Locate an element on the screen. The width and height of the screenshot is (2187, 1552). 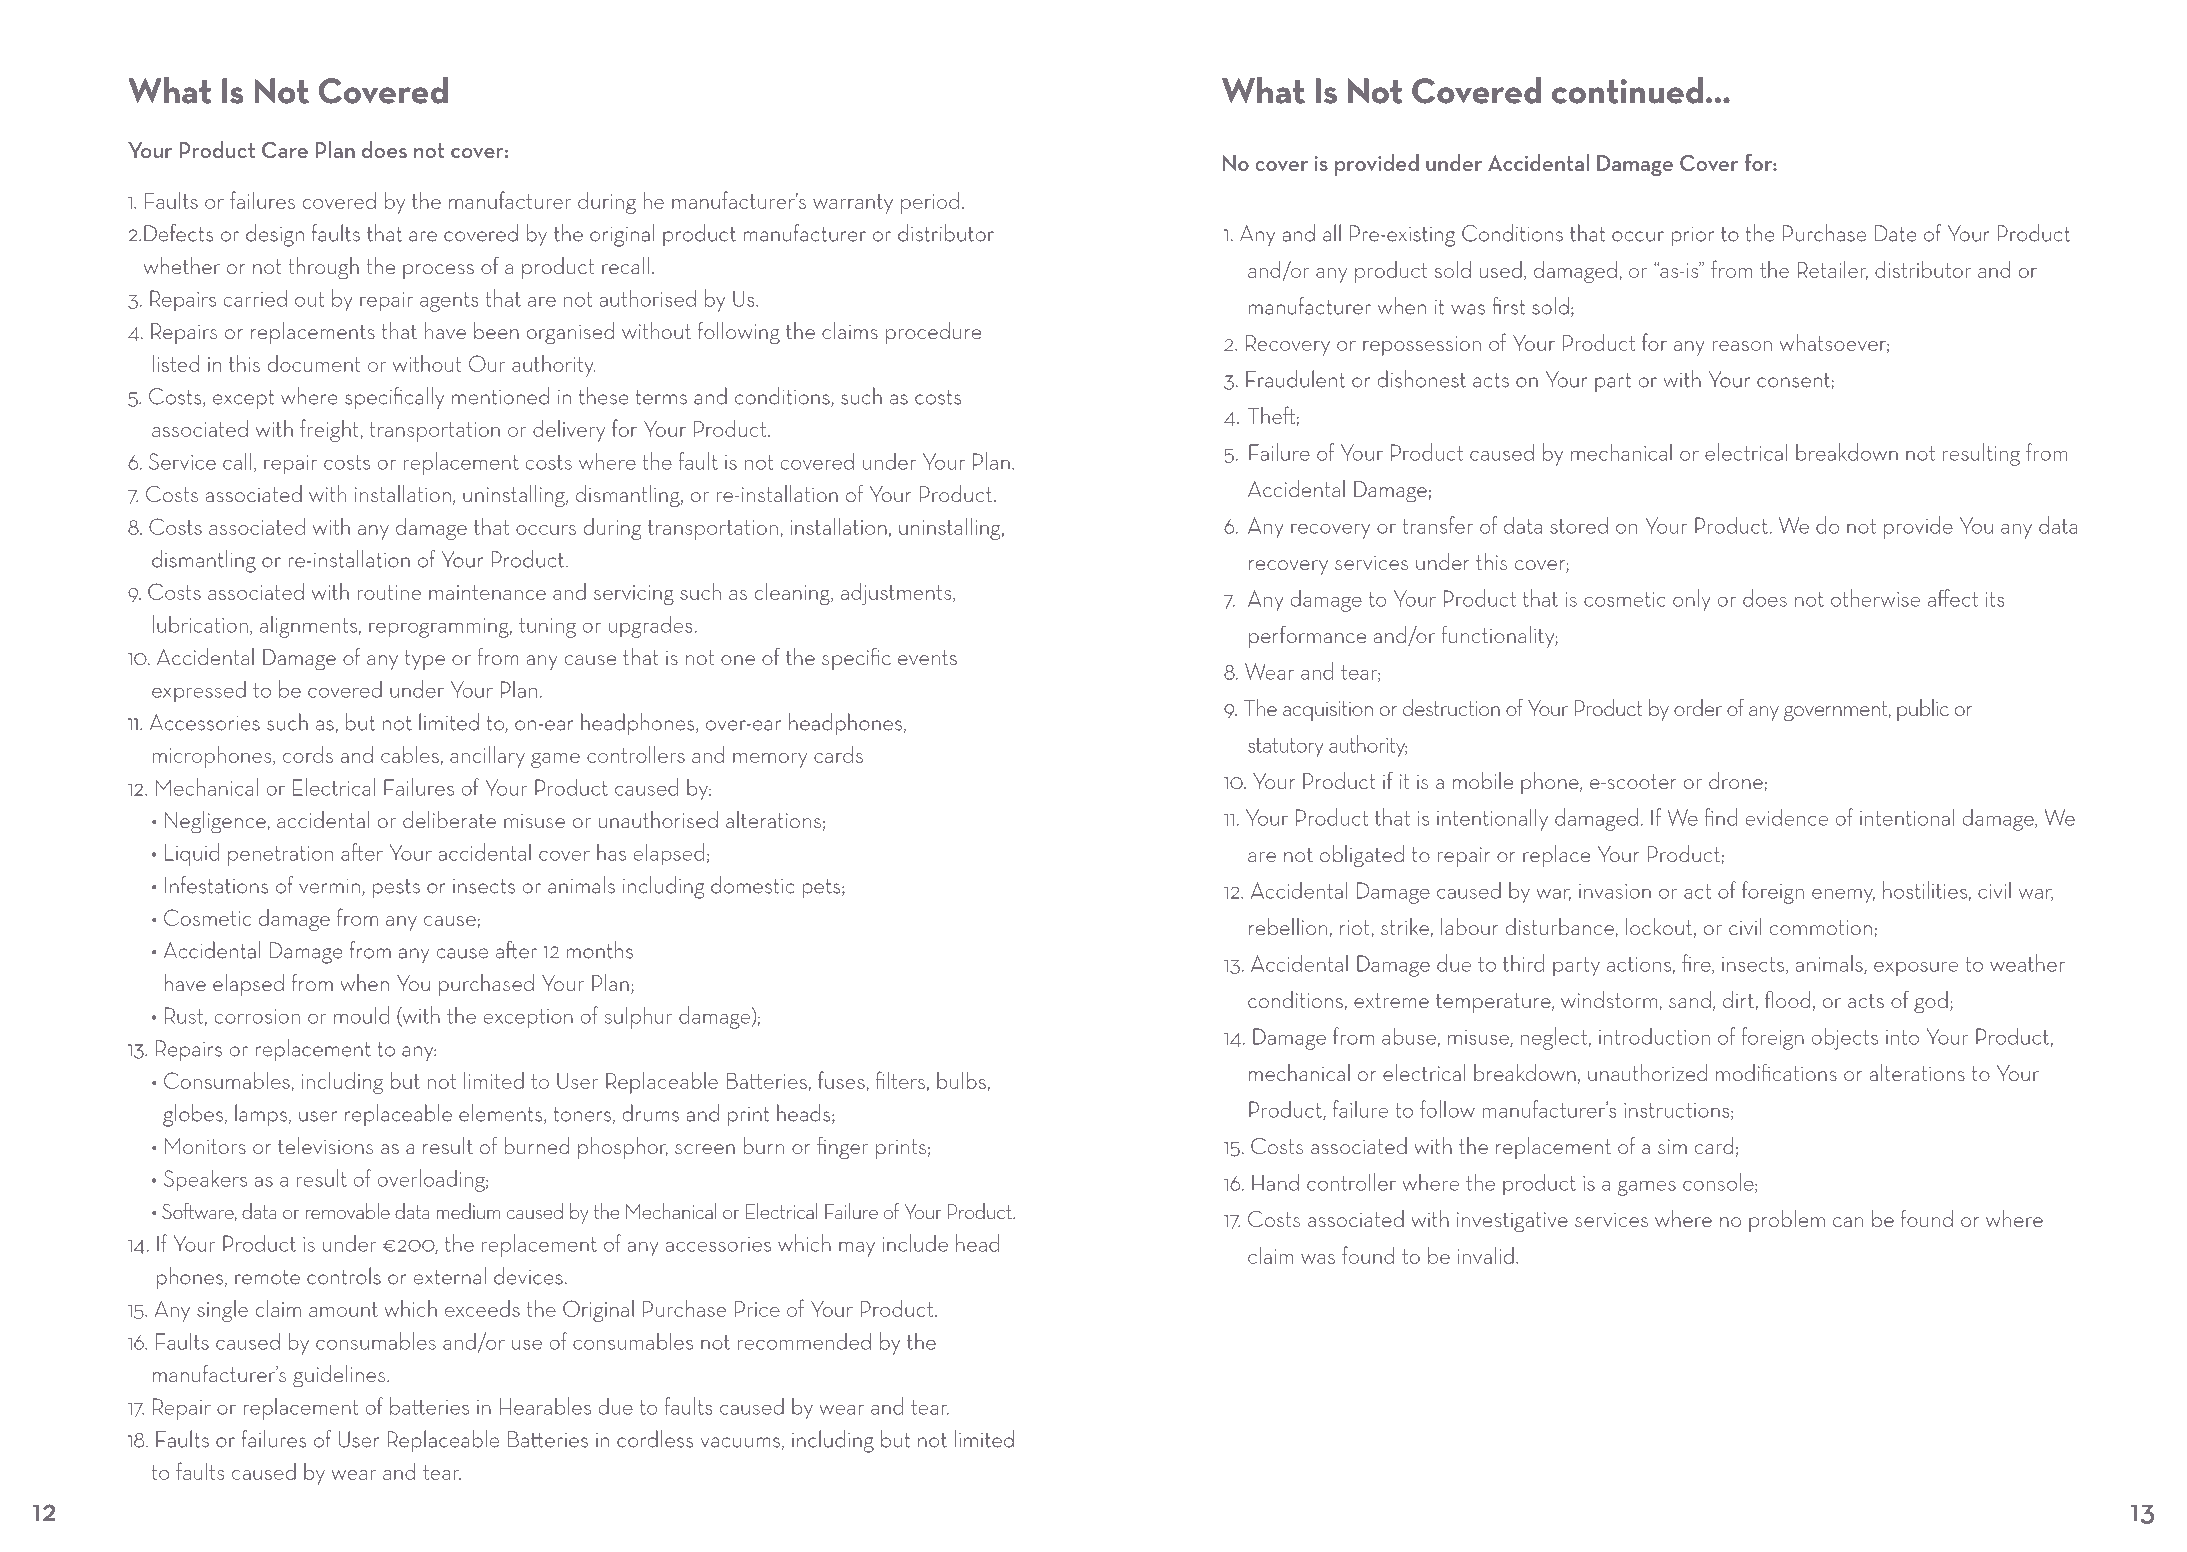
Hand is located at coordinates (1275, 1182).
